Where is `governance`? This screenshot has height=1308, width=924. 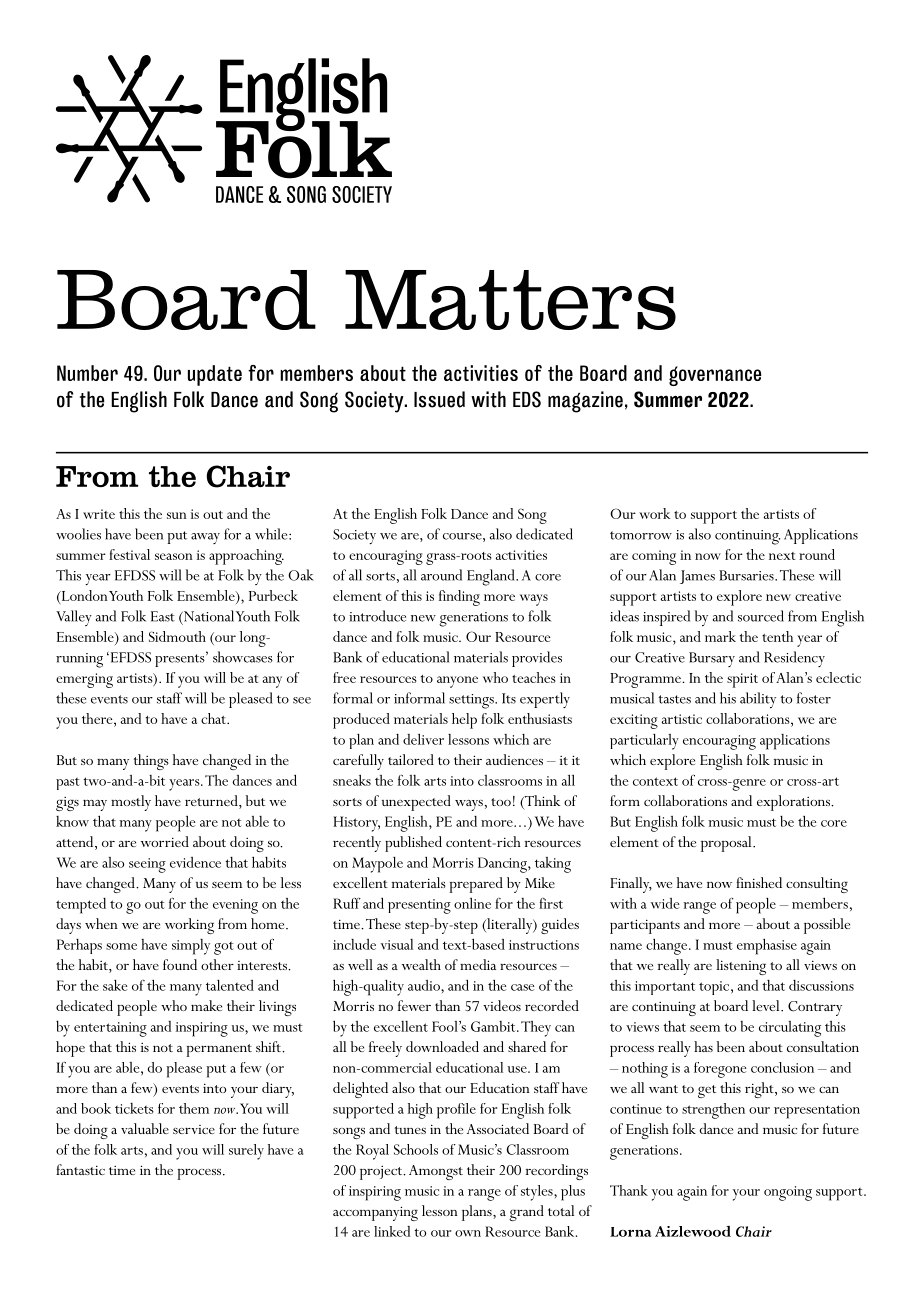
governance is located at coordinates (715, 376).
